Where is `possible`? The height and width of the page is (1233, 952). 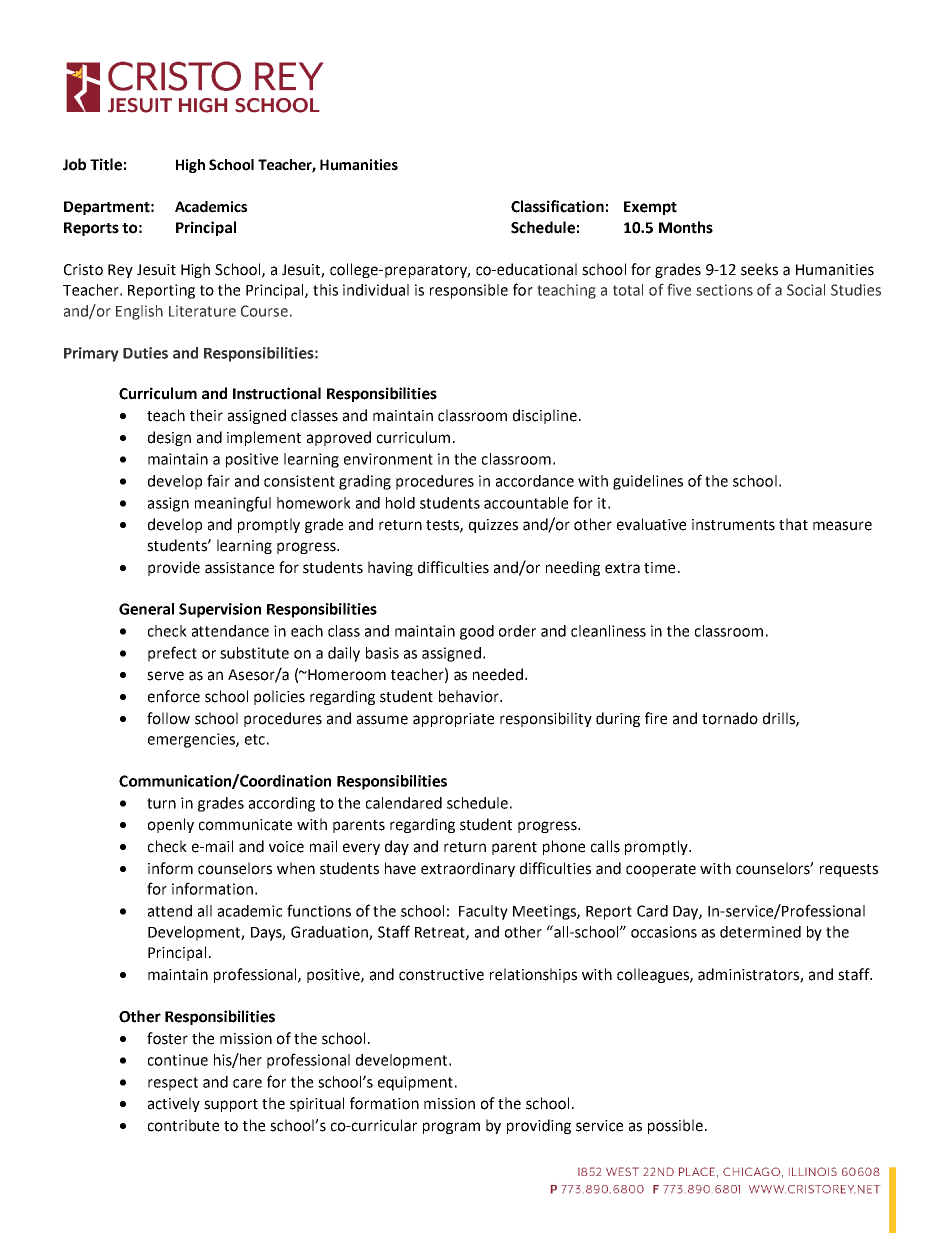 possible is located at coordinates (675, 1126).
